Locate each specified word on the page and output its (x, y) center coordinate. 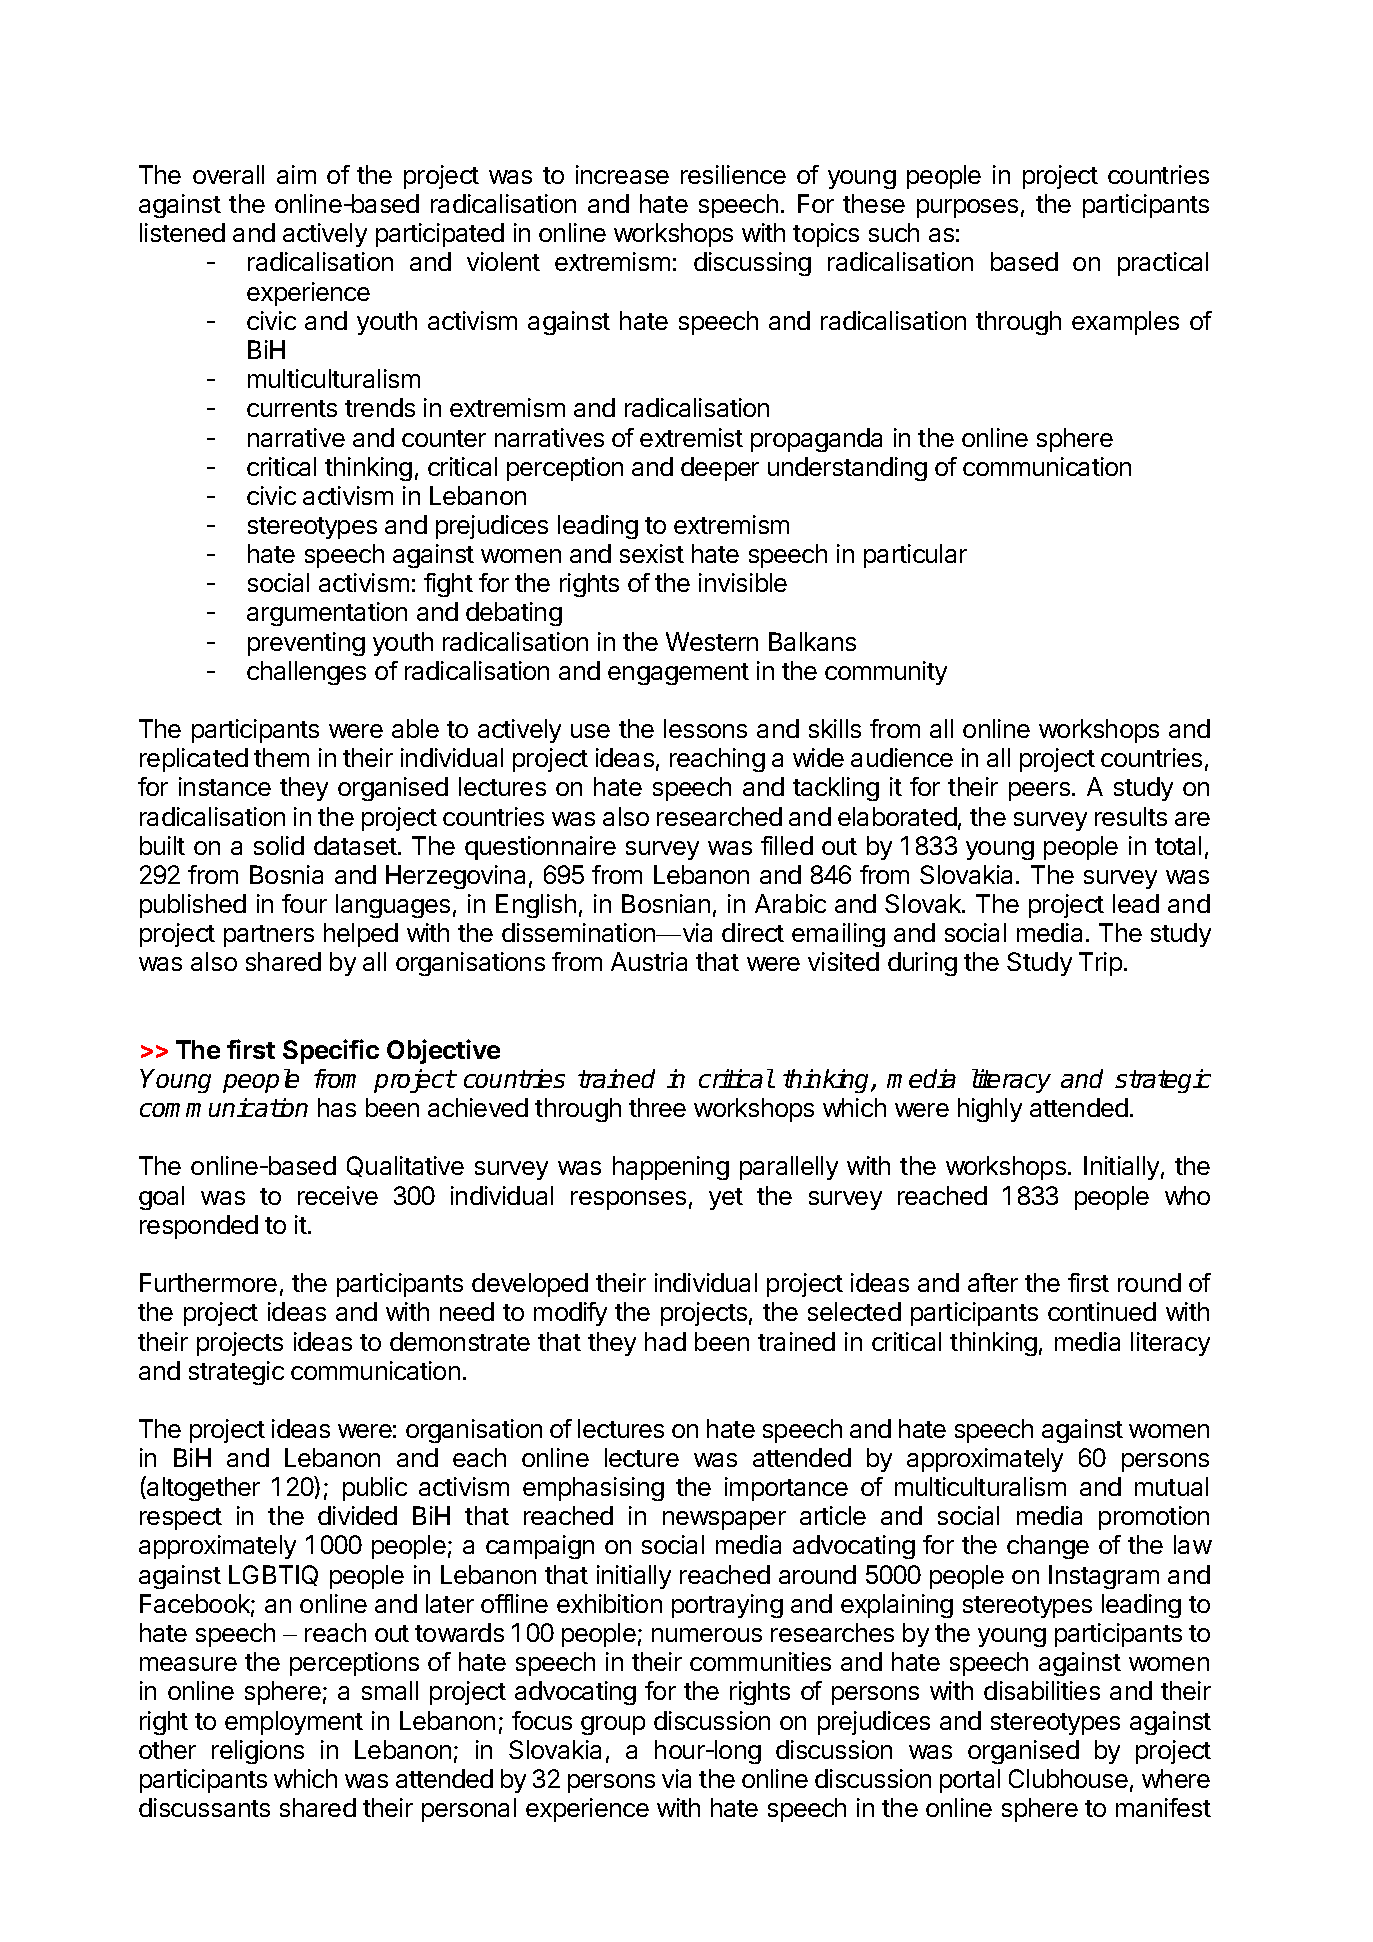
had (665, 1341)
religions (258, 1752)
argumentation (327, 614)
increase (622, 174)
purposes (967, 208)
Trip (1100, 964)
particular (915, 556)
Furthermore (208, 1282)
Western (712, 641)
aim (296, 174)
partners (269, 936)
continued (1102, 1311)
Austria (649, 961)
